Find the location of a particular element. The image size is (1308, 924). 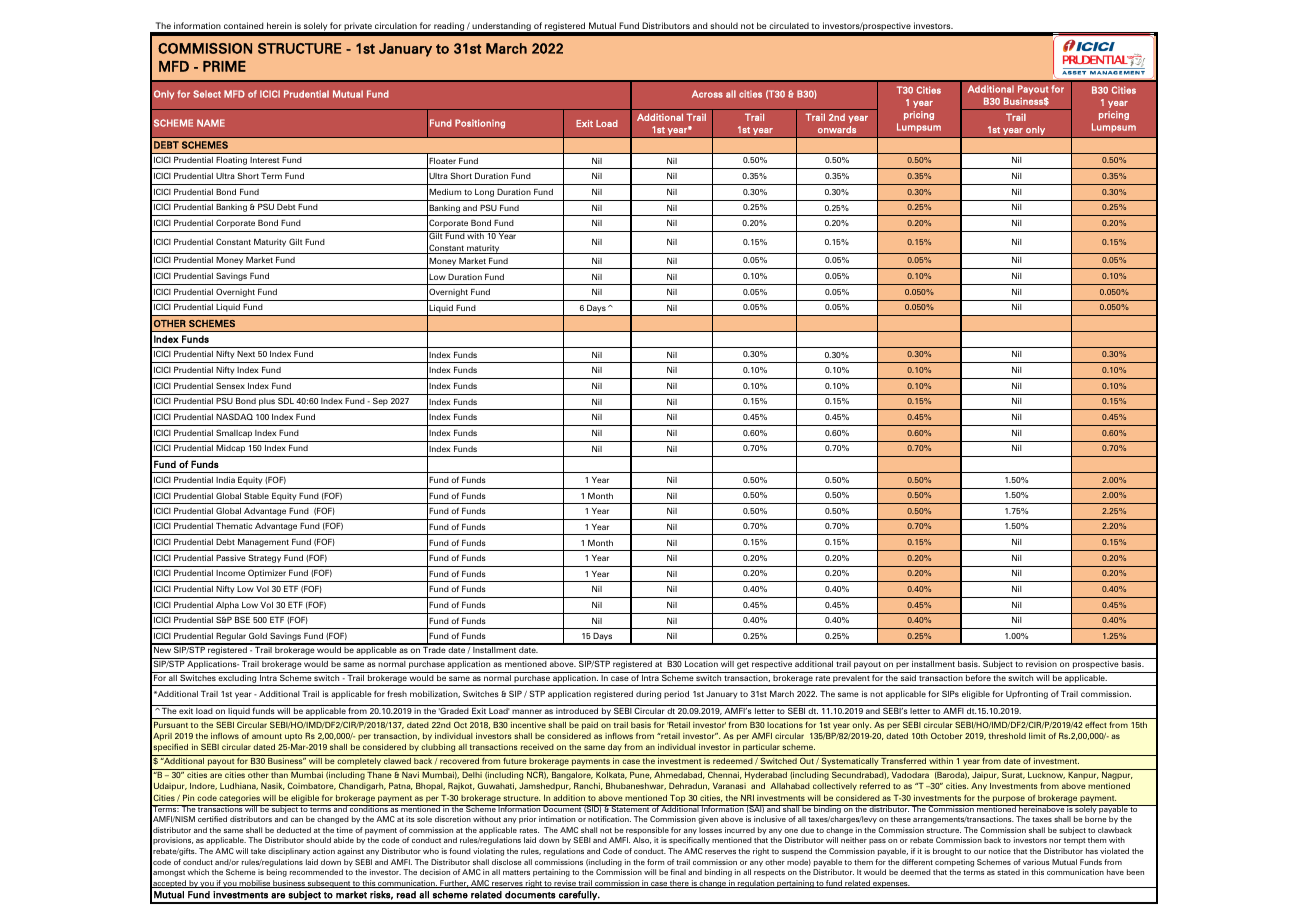

Across is located at coordinates (707, 94).
